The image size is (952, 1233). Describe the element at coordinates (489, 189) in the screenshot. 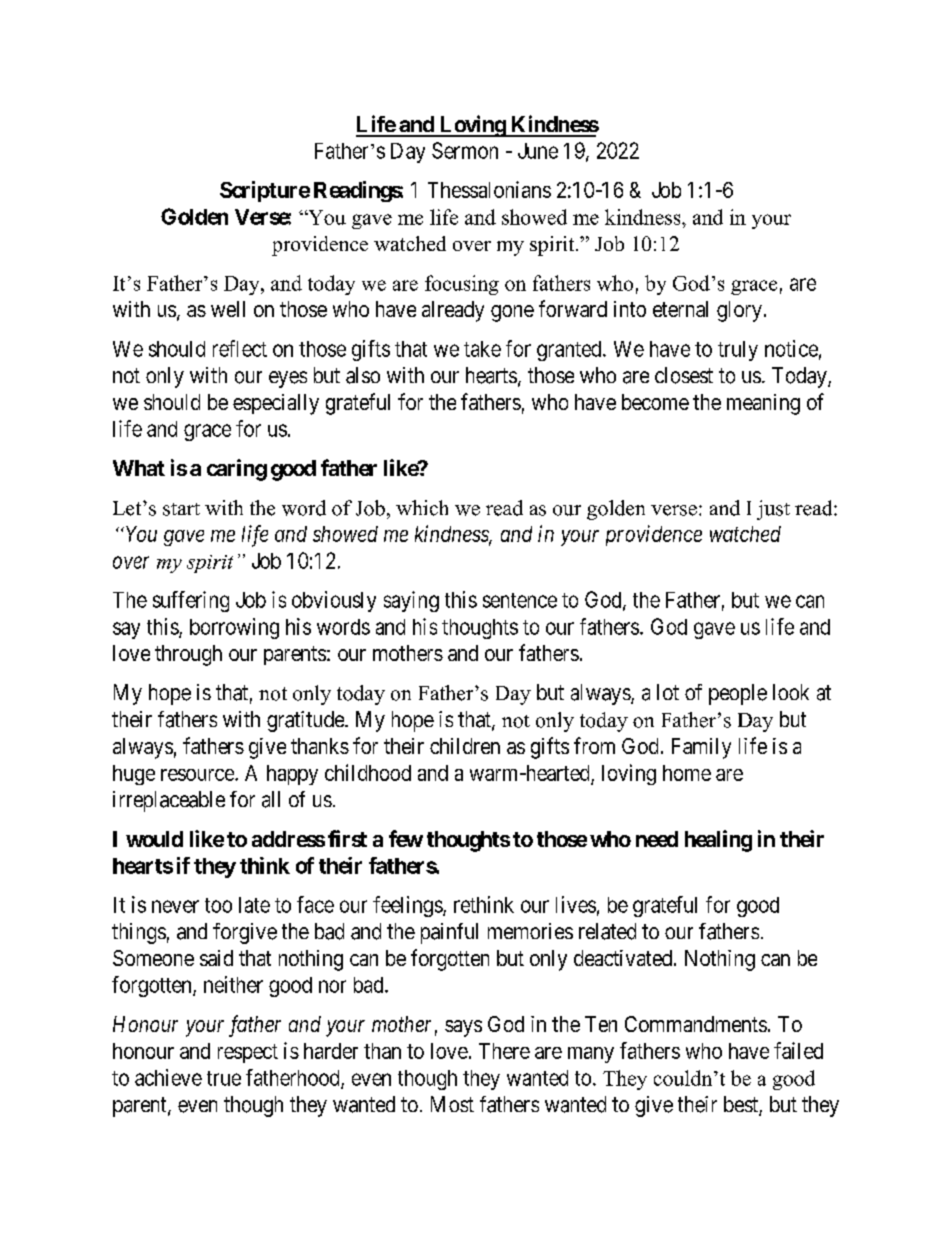

I see `Thessalonians` at that location.
